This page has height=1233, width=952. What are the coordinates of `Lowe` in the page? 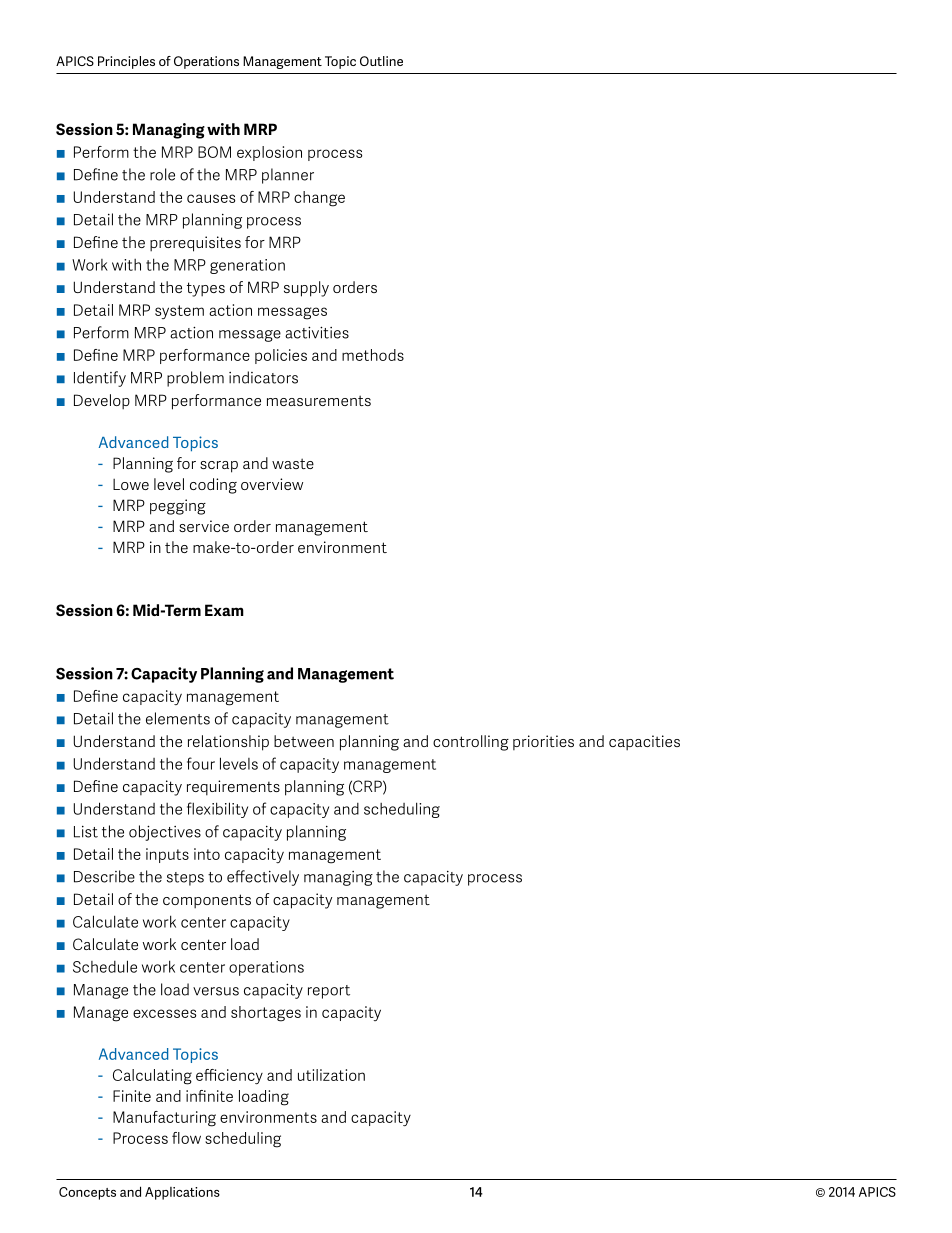 It's located at (131, 484).
